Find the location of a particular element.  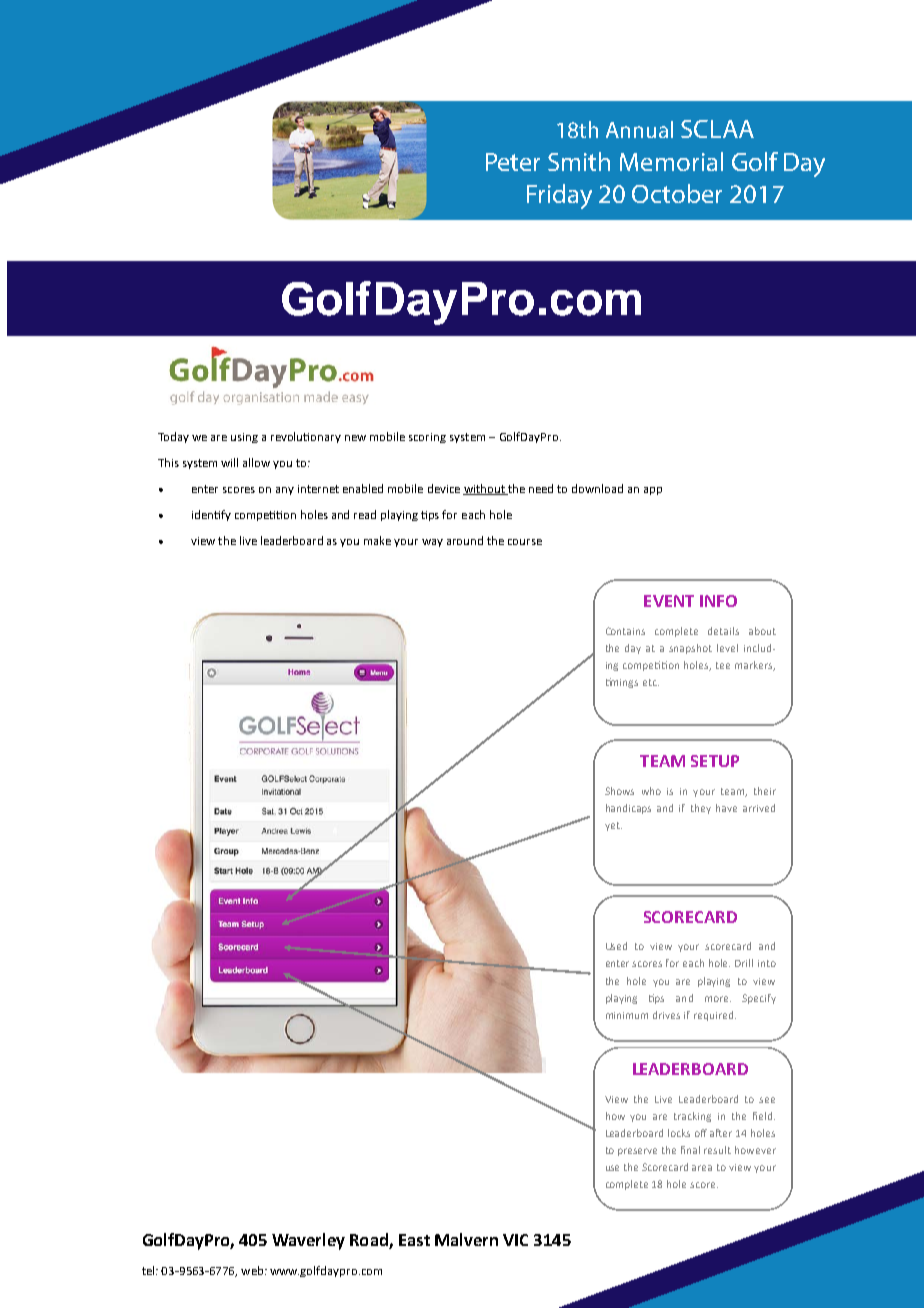

web is located at coordinates (253, 1270).
